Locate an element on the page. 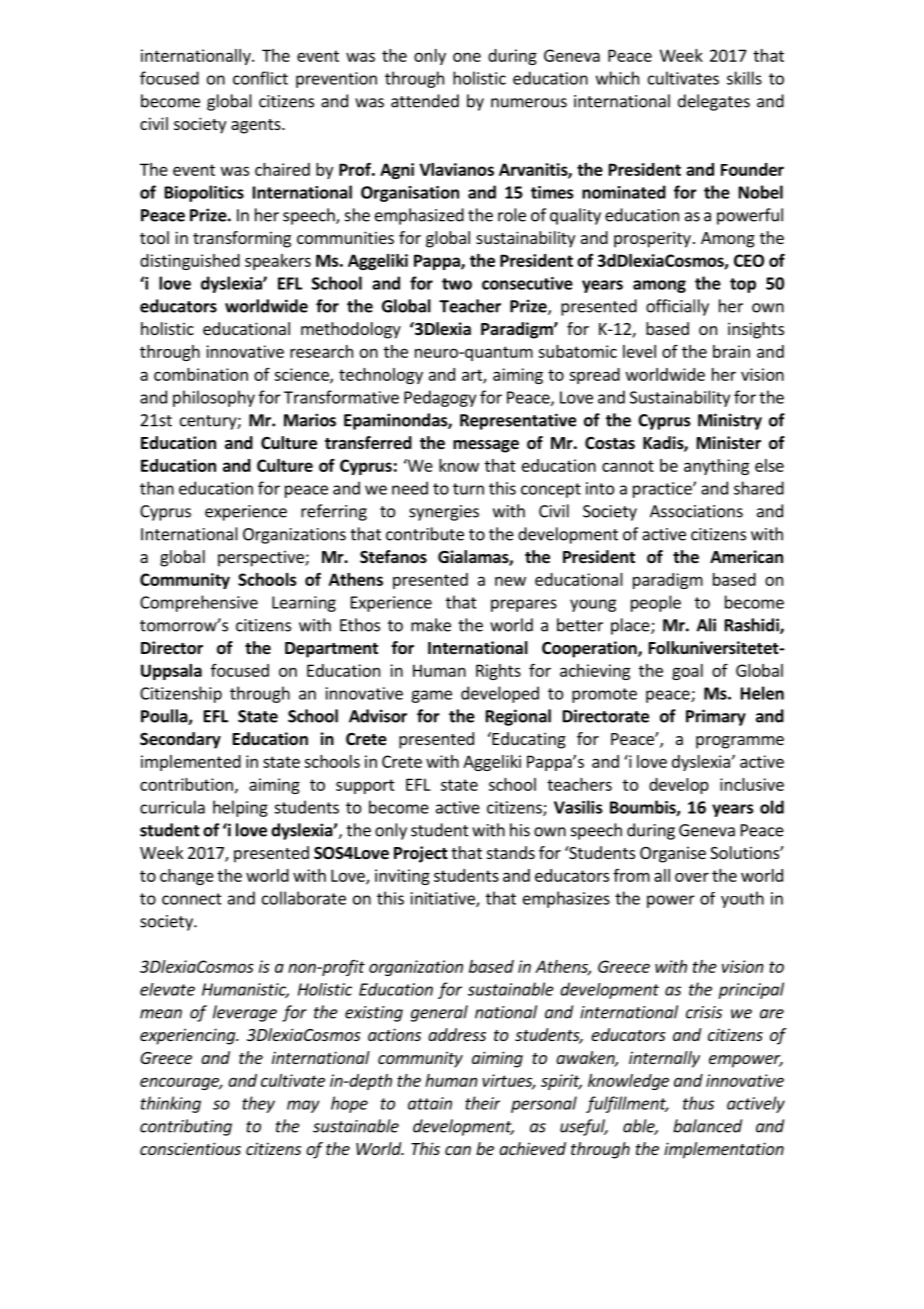 This image has width=924, height=1309. conflict is located at coordinates (260, 78).
